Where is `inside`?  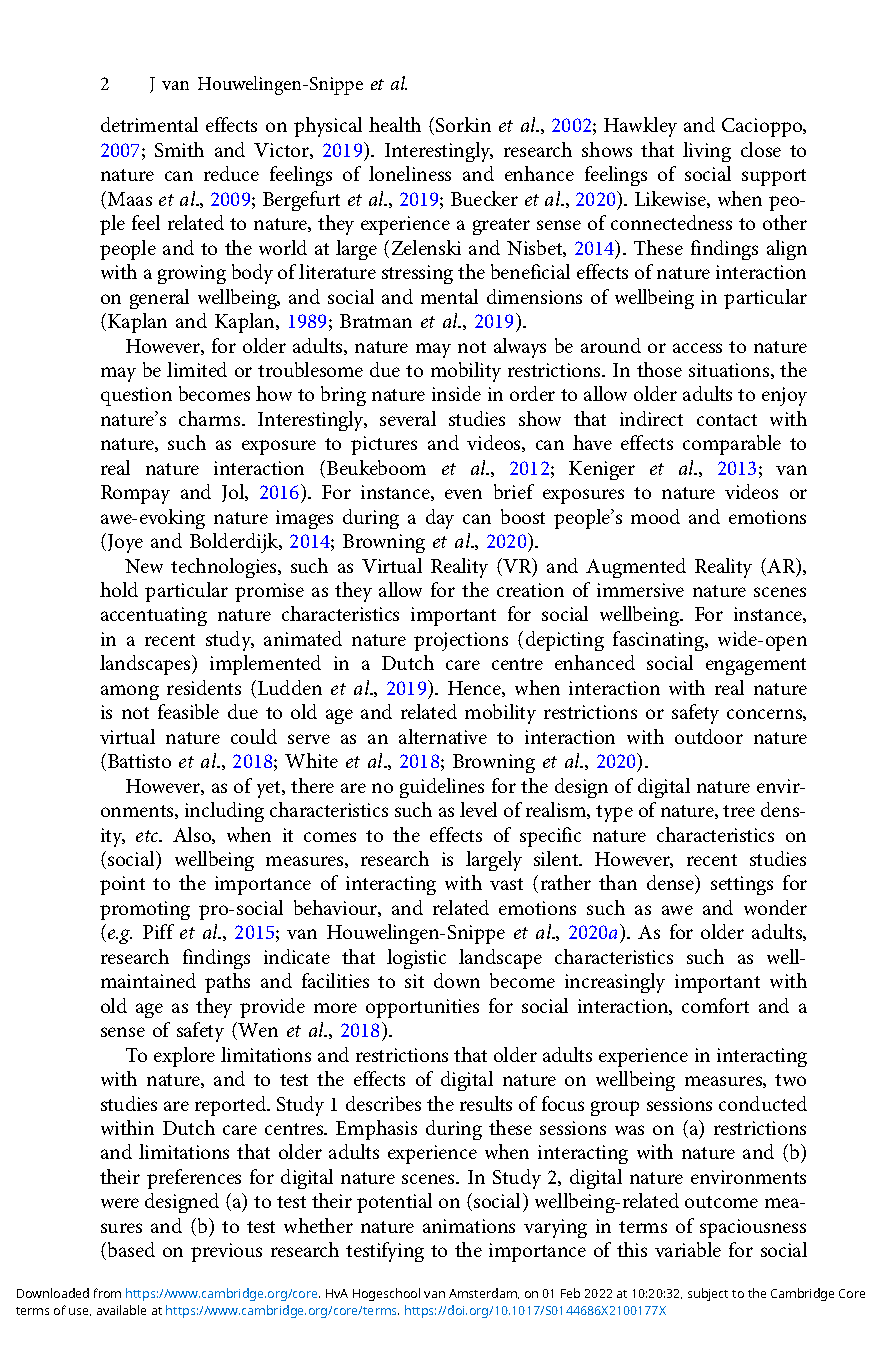 inside is located at coordinates (456, 393).
